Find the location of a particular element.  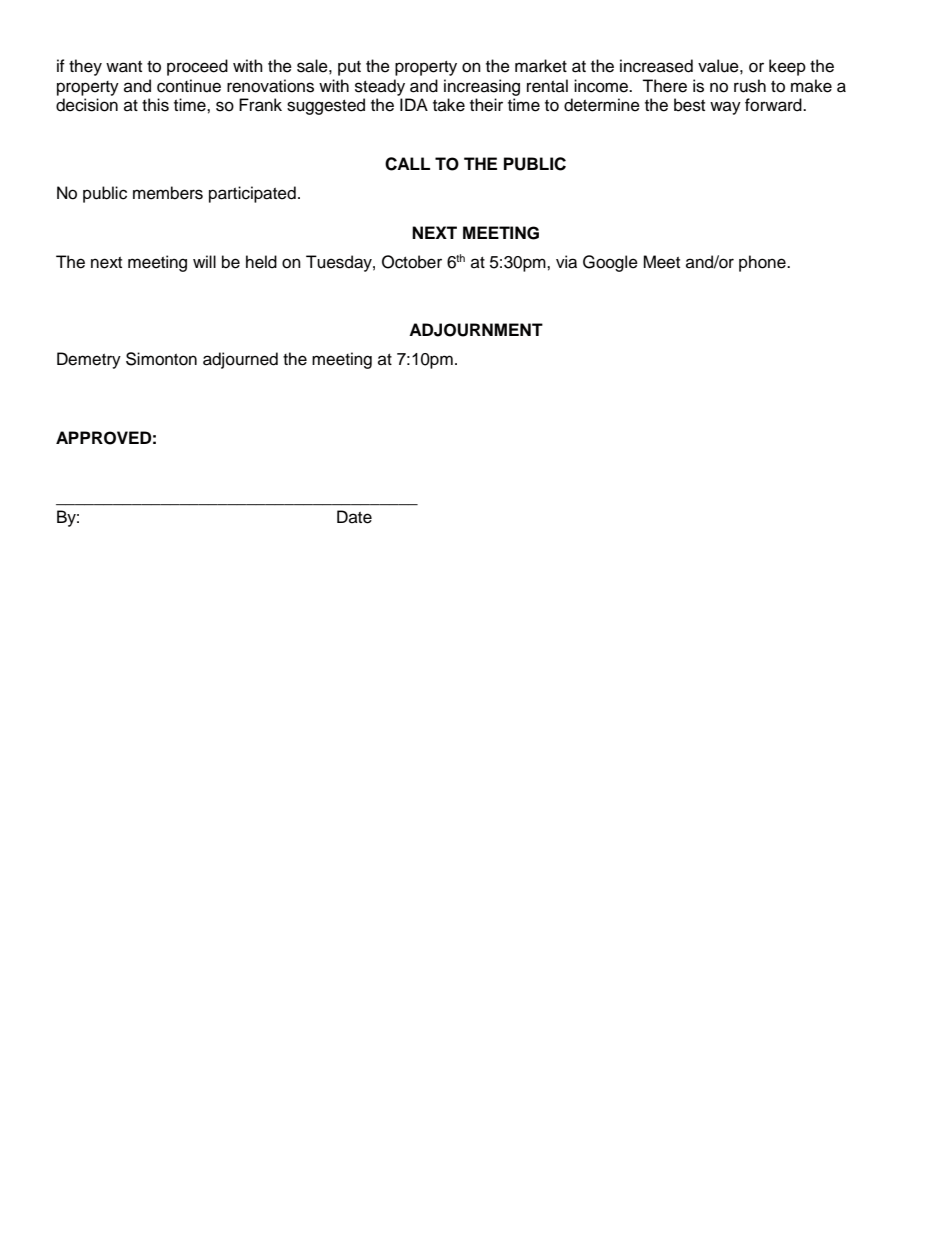

phone is located at coordinates (763, 263).
